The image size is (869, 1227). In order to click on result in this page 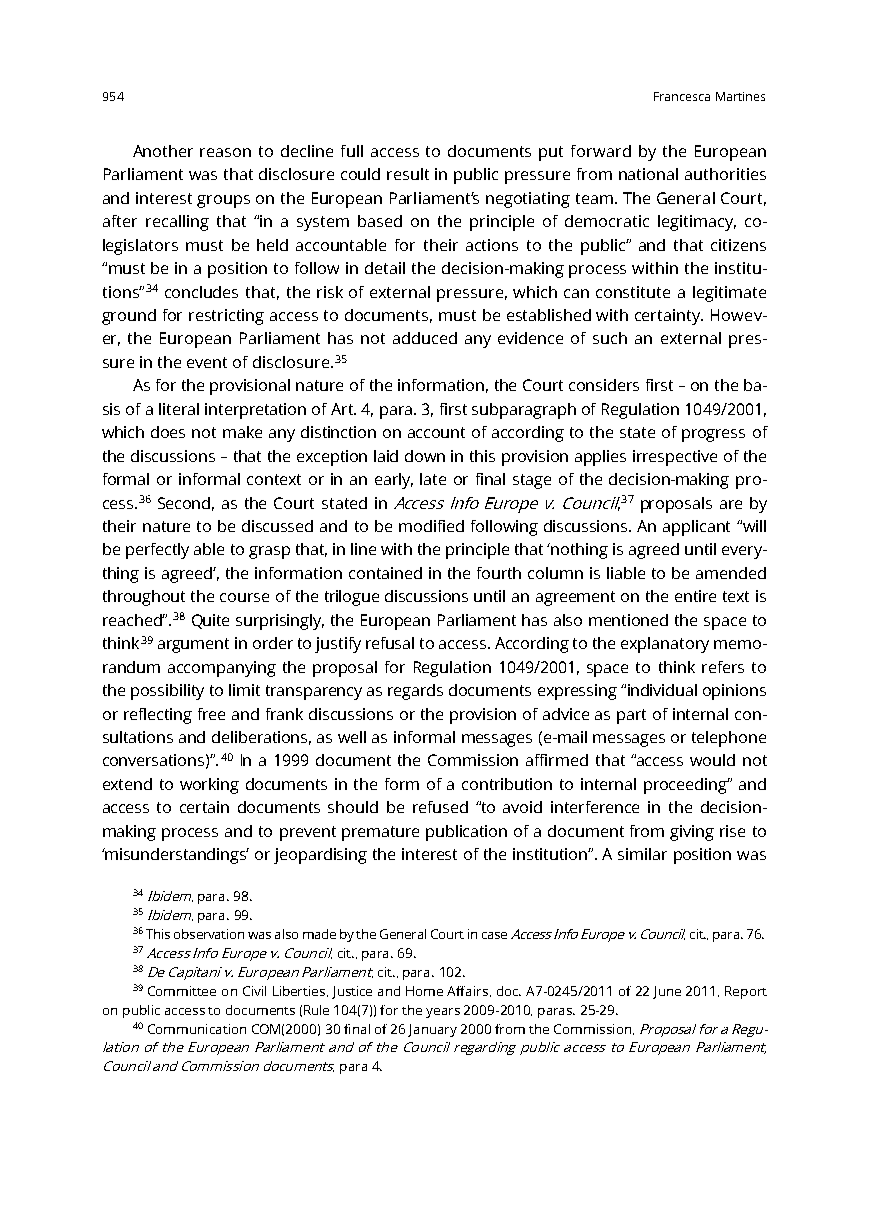, I will do `click(408, 174)`.
